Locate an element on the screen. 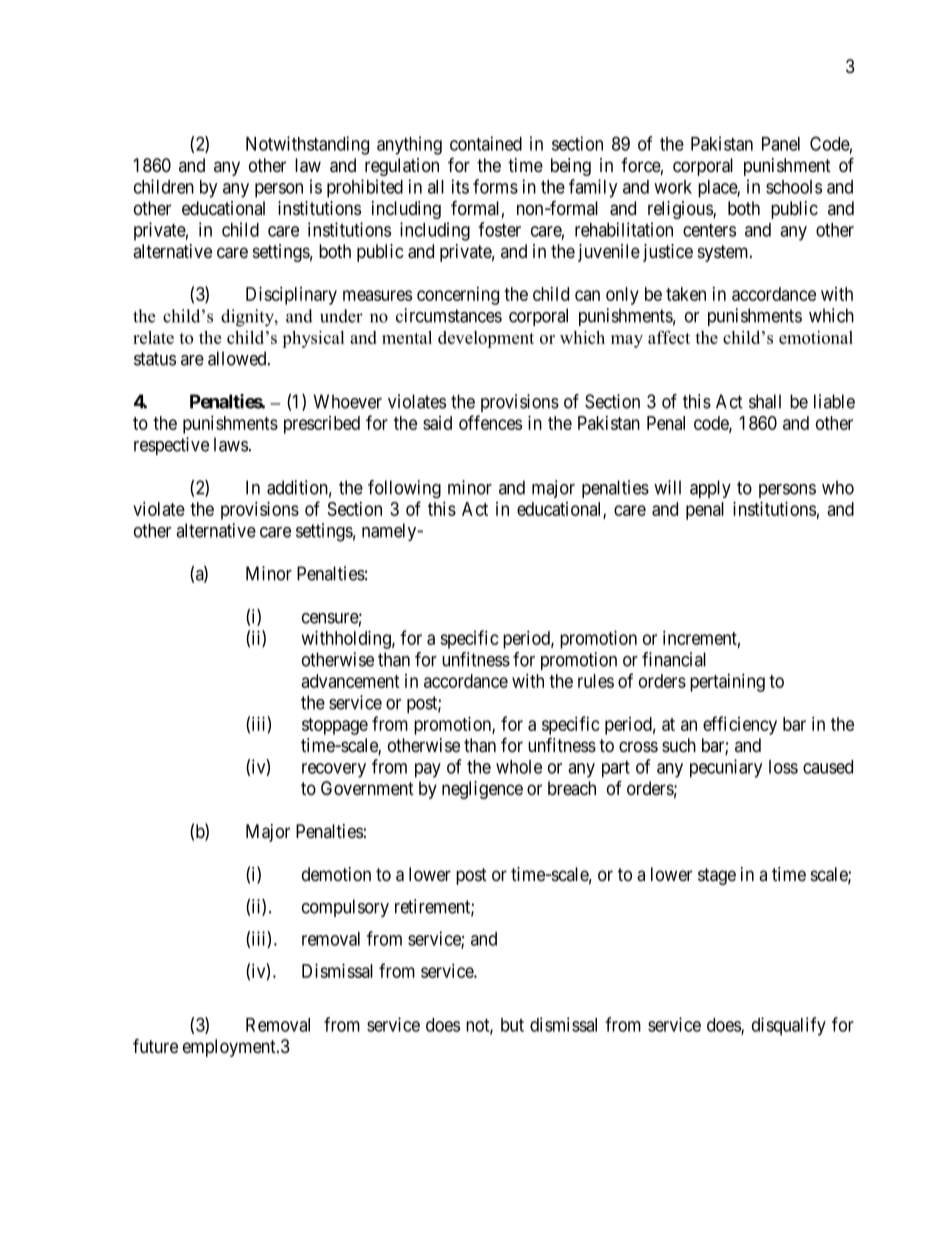  apply is located at coordinates (710, 489).
